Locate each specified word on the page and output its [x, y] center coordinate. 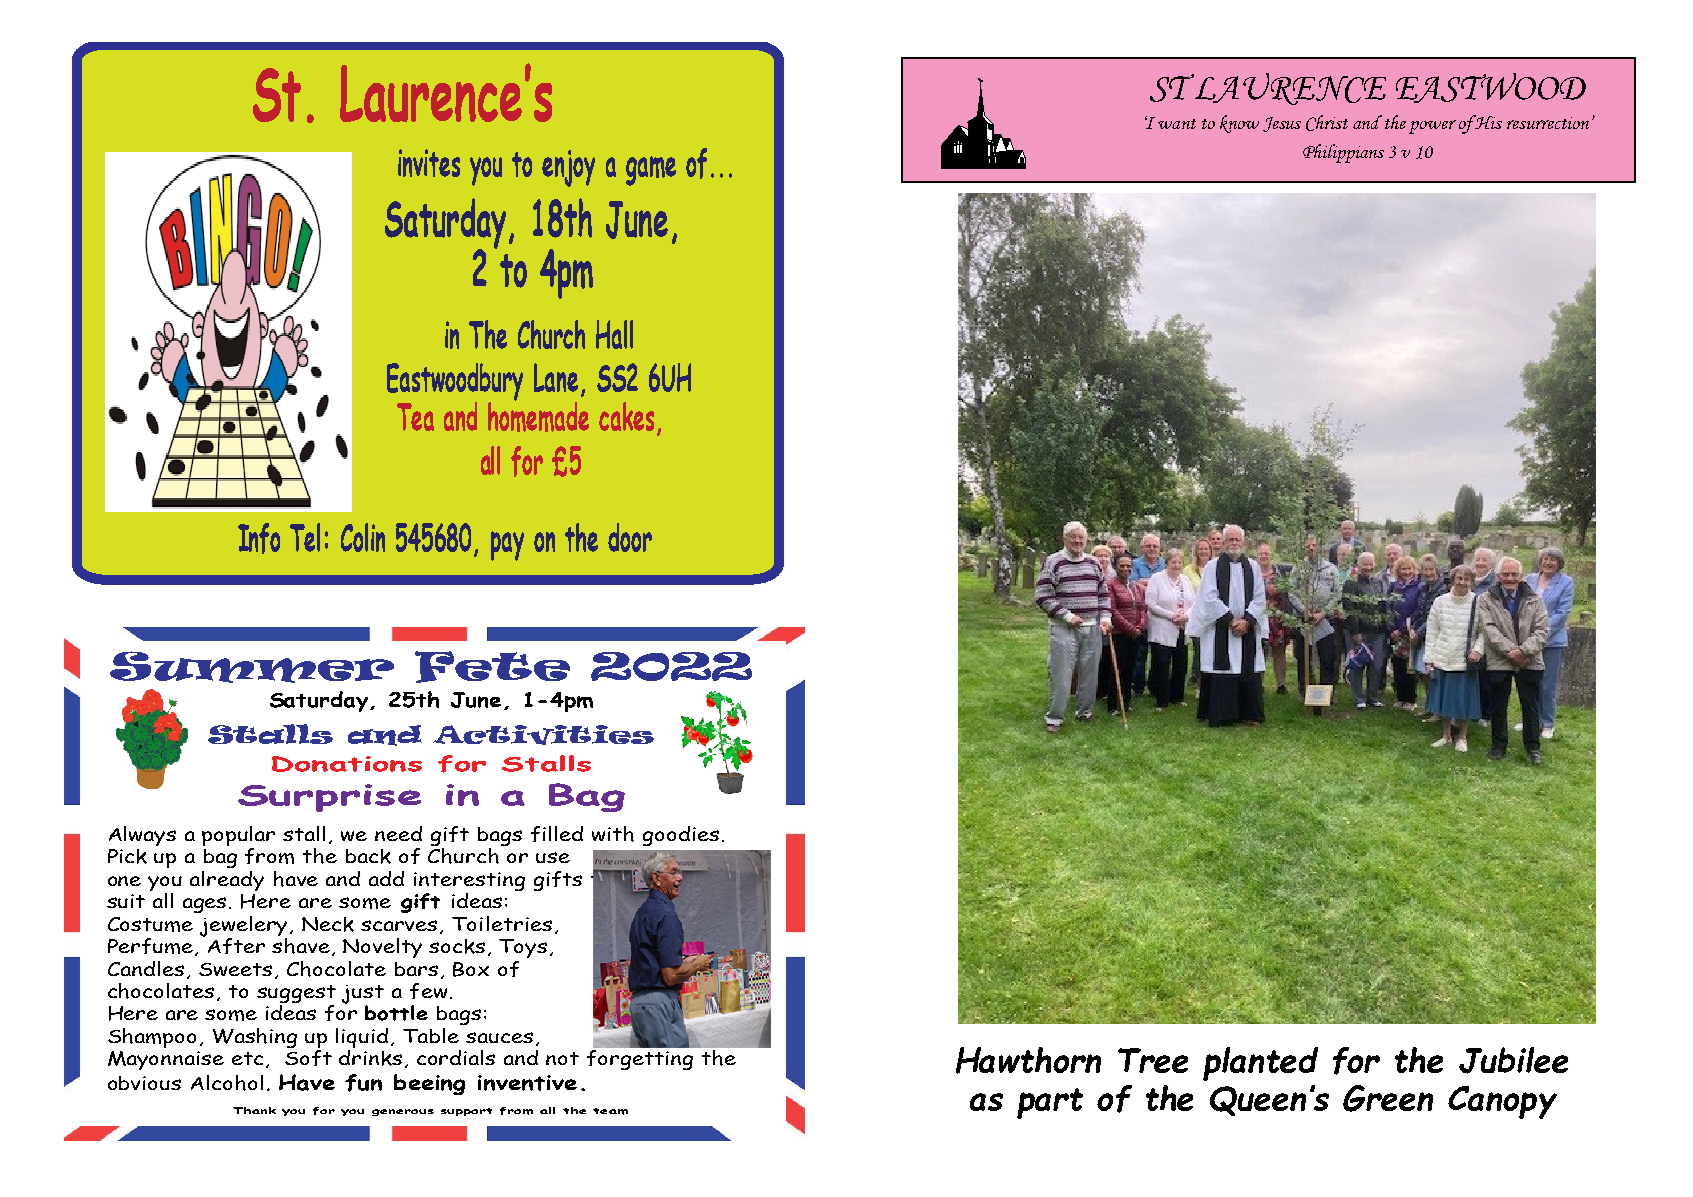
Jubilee [1513, 1060]
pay [507, 546]
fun [363, 1083]
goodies [681, 836]
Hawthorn [1028, 1060]
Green [1388, 1098]
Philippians [1343, 153]
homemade [538, 415]
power [1432, 127]
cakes [626, 416]
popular [238, 837]
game [651, 171]
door [630, 537]
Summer [252, 667]
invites [429, 163]
